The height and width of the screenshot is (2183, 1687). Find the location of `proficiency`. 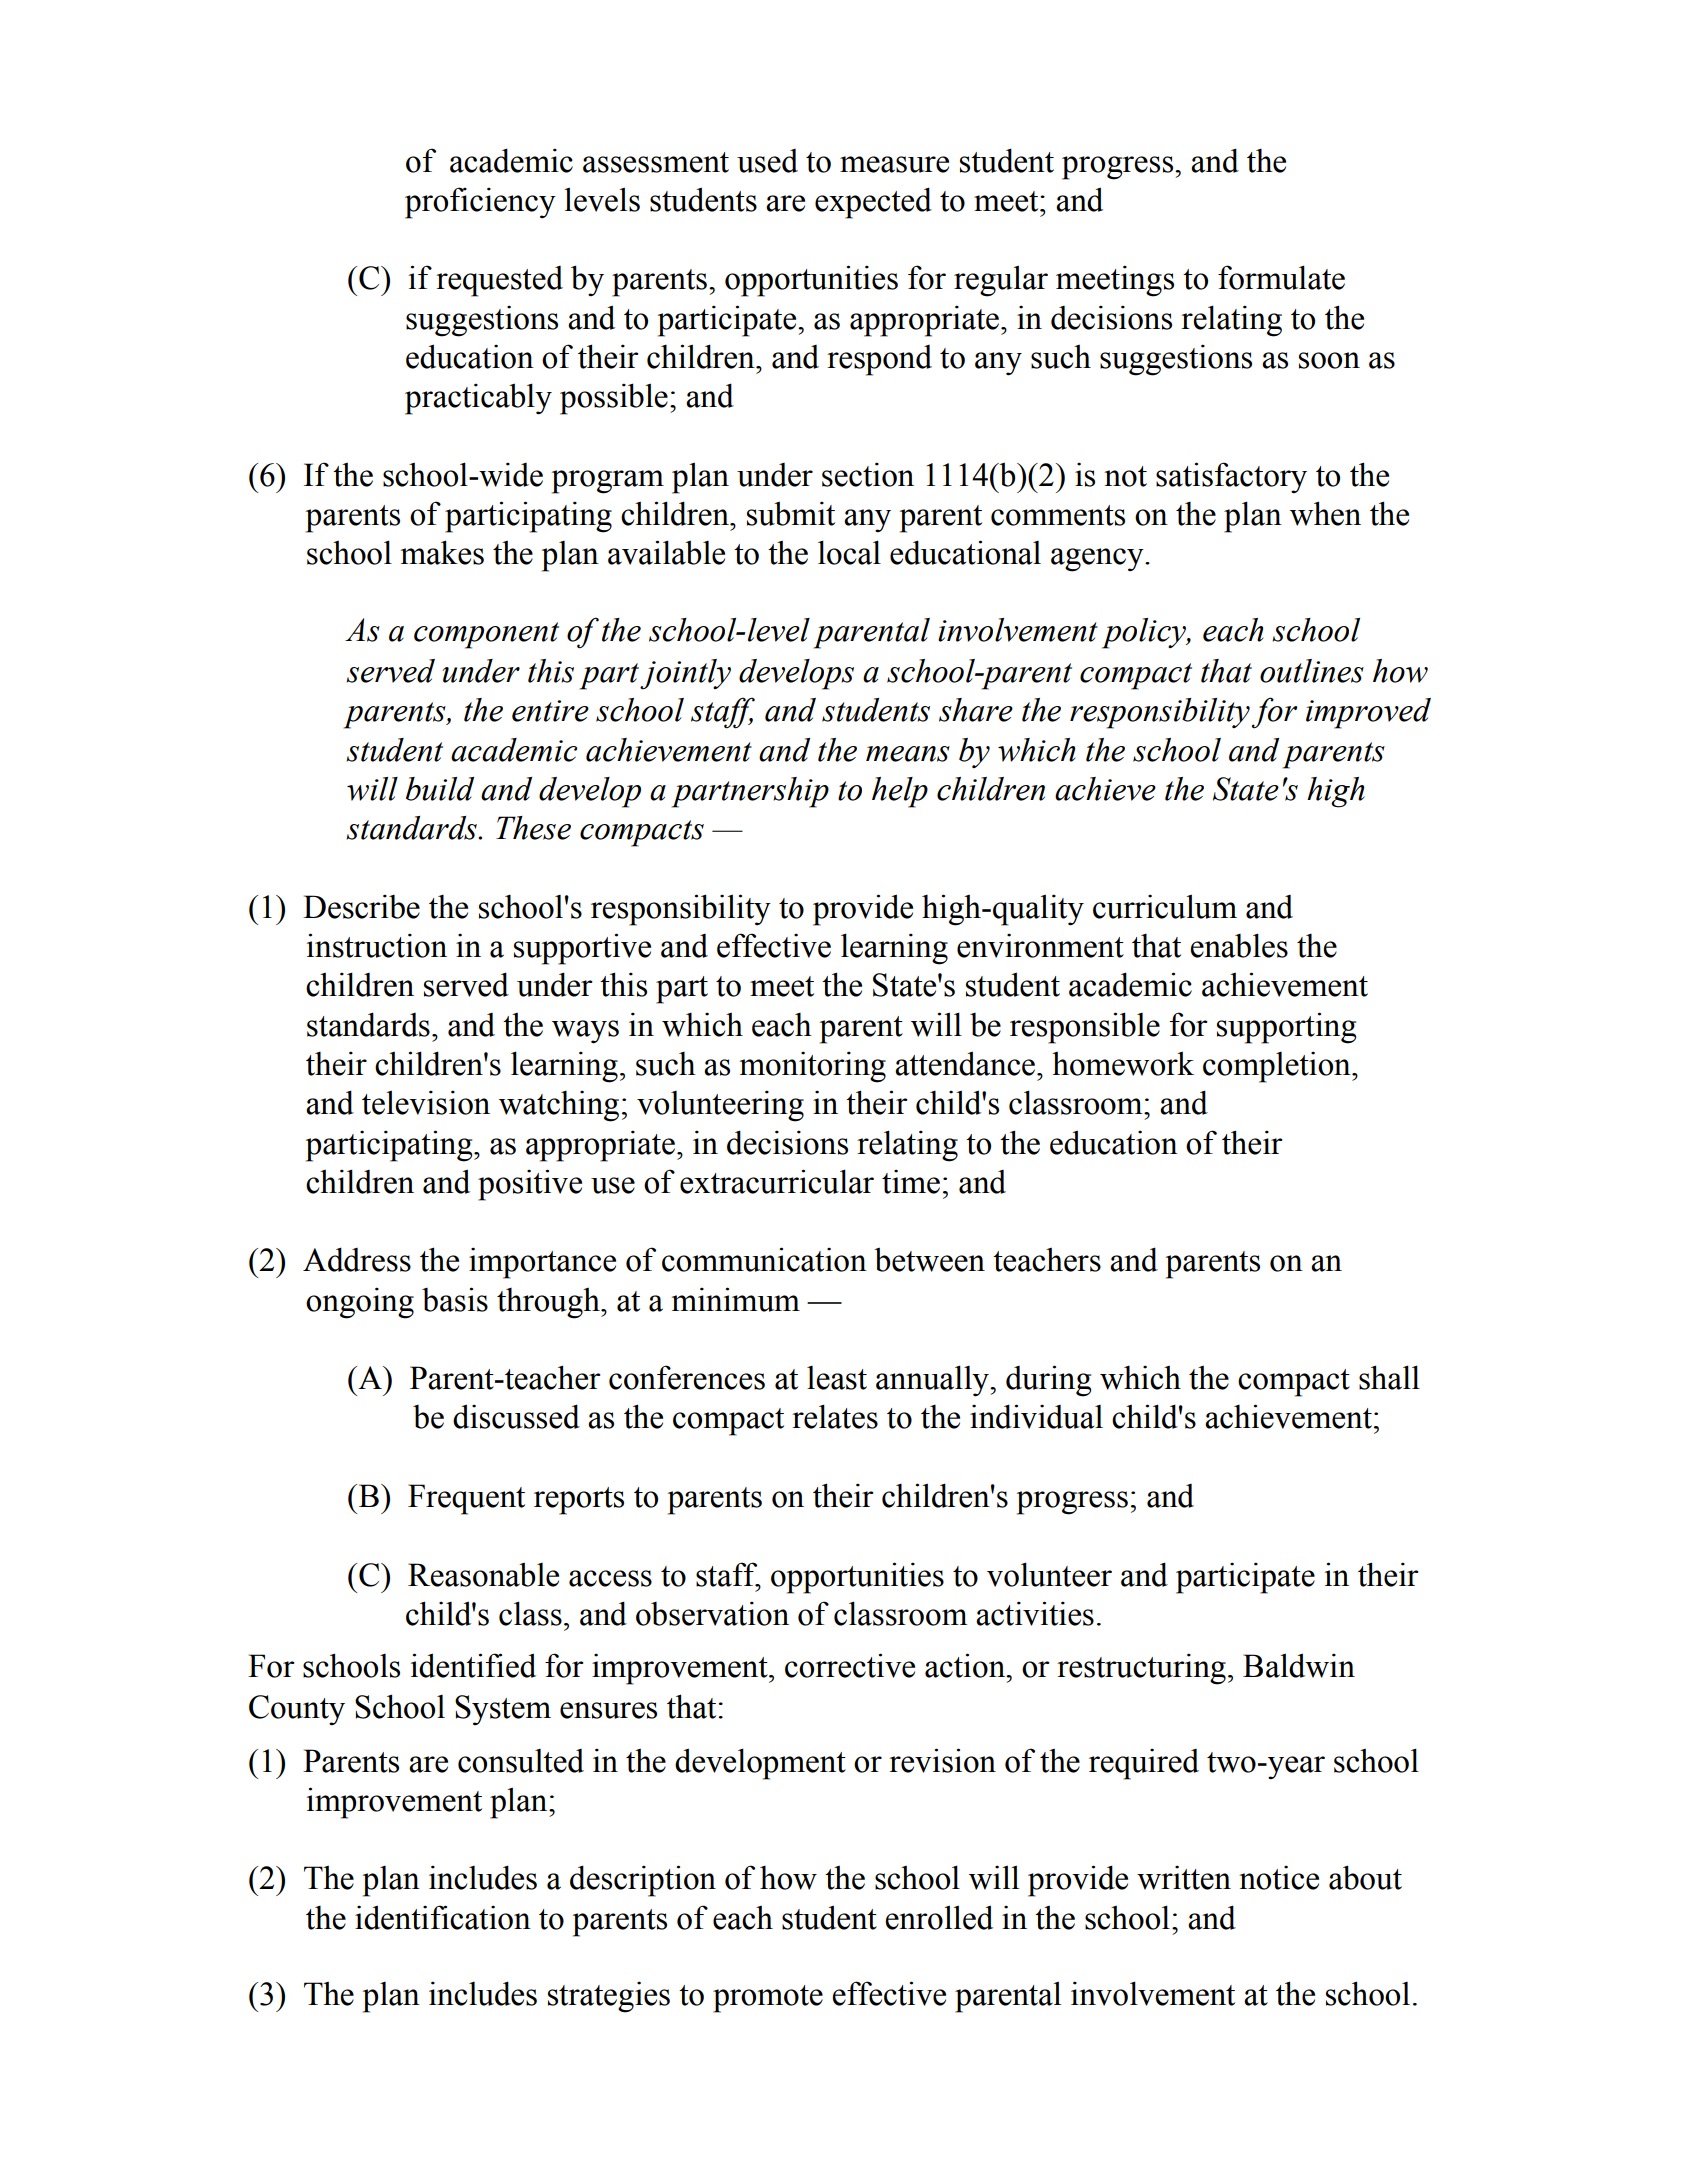

proficiency is located at coordinates (480, 203).
